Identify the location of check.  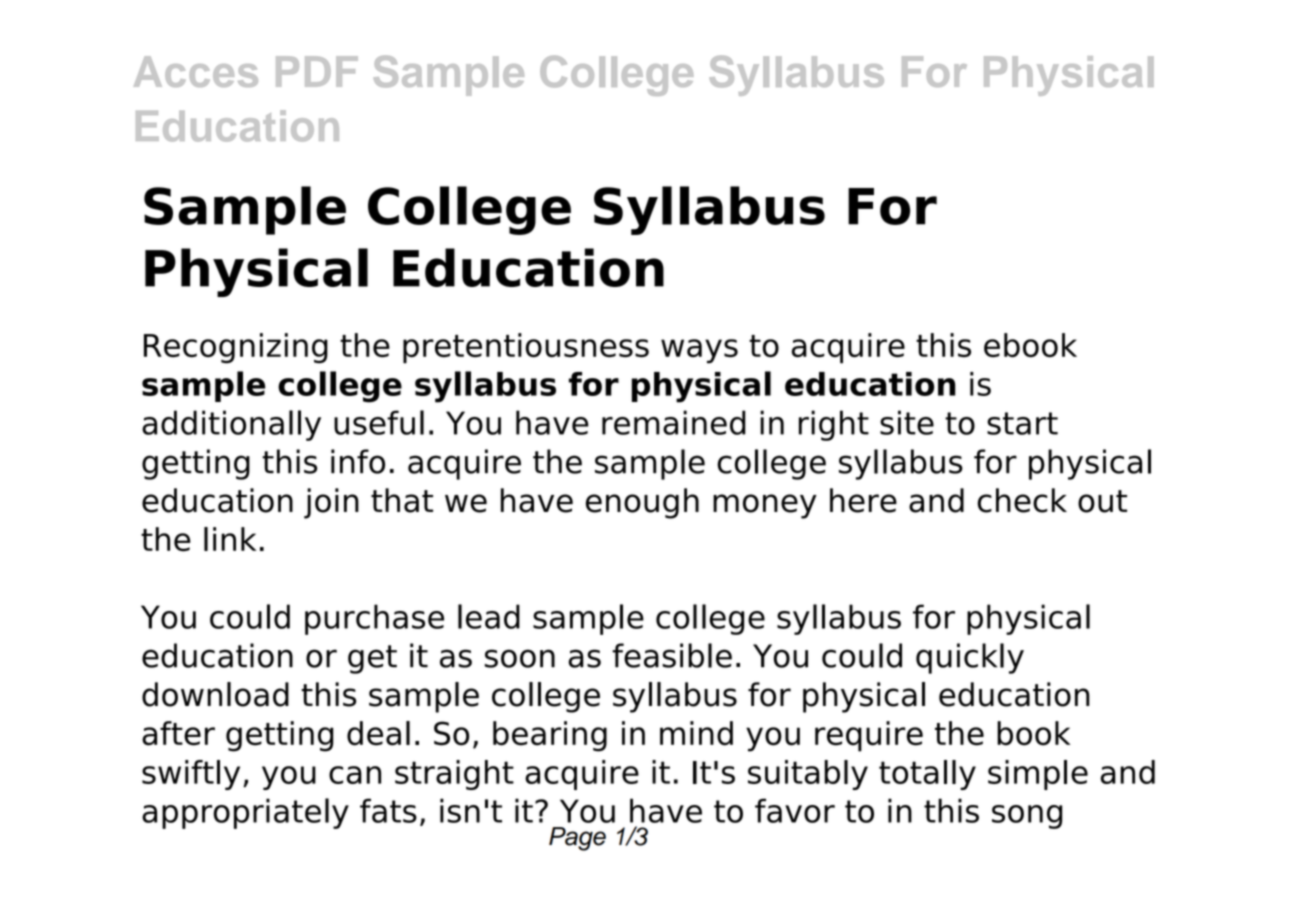
(1022, 500).
